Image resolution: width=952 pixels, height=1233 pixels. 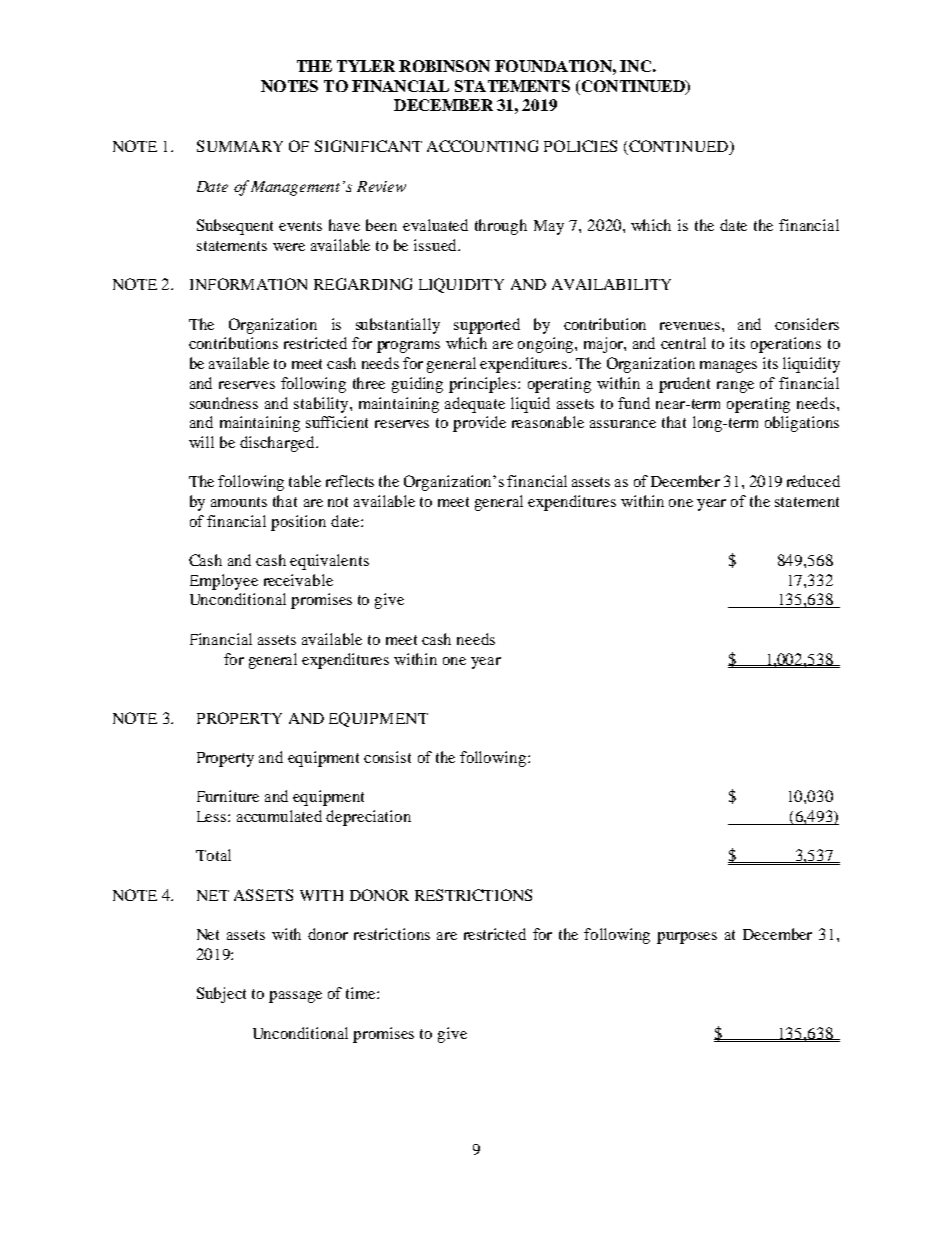 What do you see at coordinates (295, 997) in the document?
I see `passage` at bounding box center [295, 997].
